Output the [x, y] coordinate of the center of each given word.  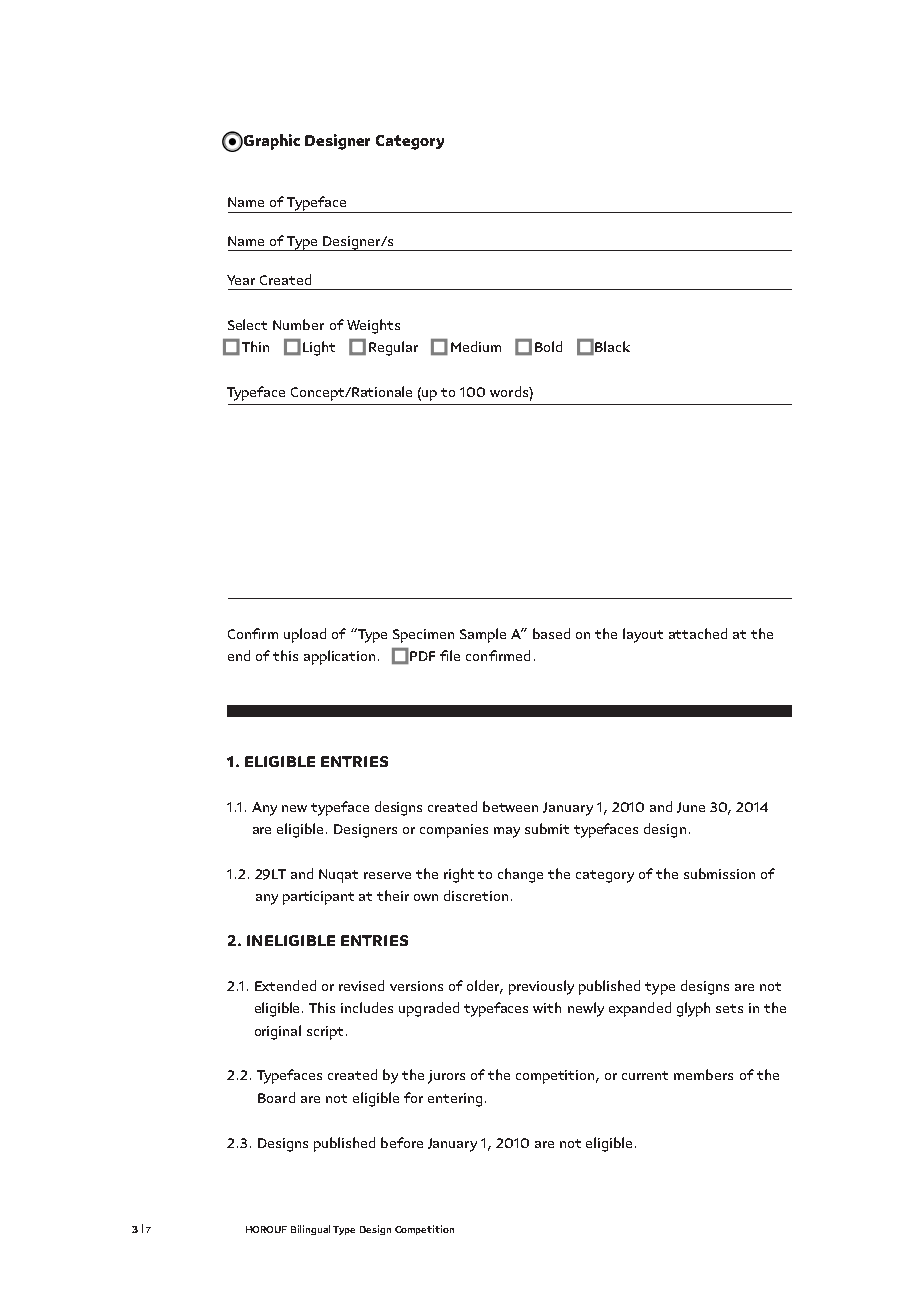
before [402, 1142]
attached [698, 633]
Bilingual [310, 1230]
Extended [285, 985]
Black [612, 346]
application [339, 657]
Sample [483, 635]
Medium [476, 346]
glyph [693, 1009]
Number [298, 324]
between [510, 806]
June [691, 807]
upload [305, 635]
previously [541, 987]
